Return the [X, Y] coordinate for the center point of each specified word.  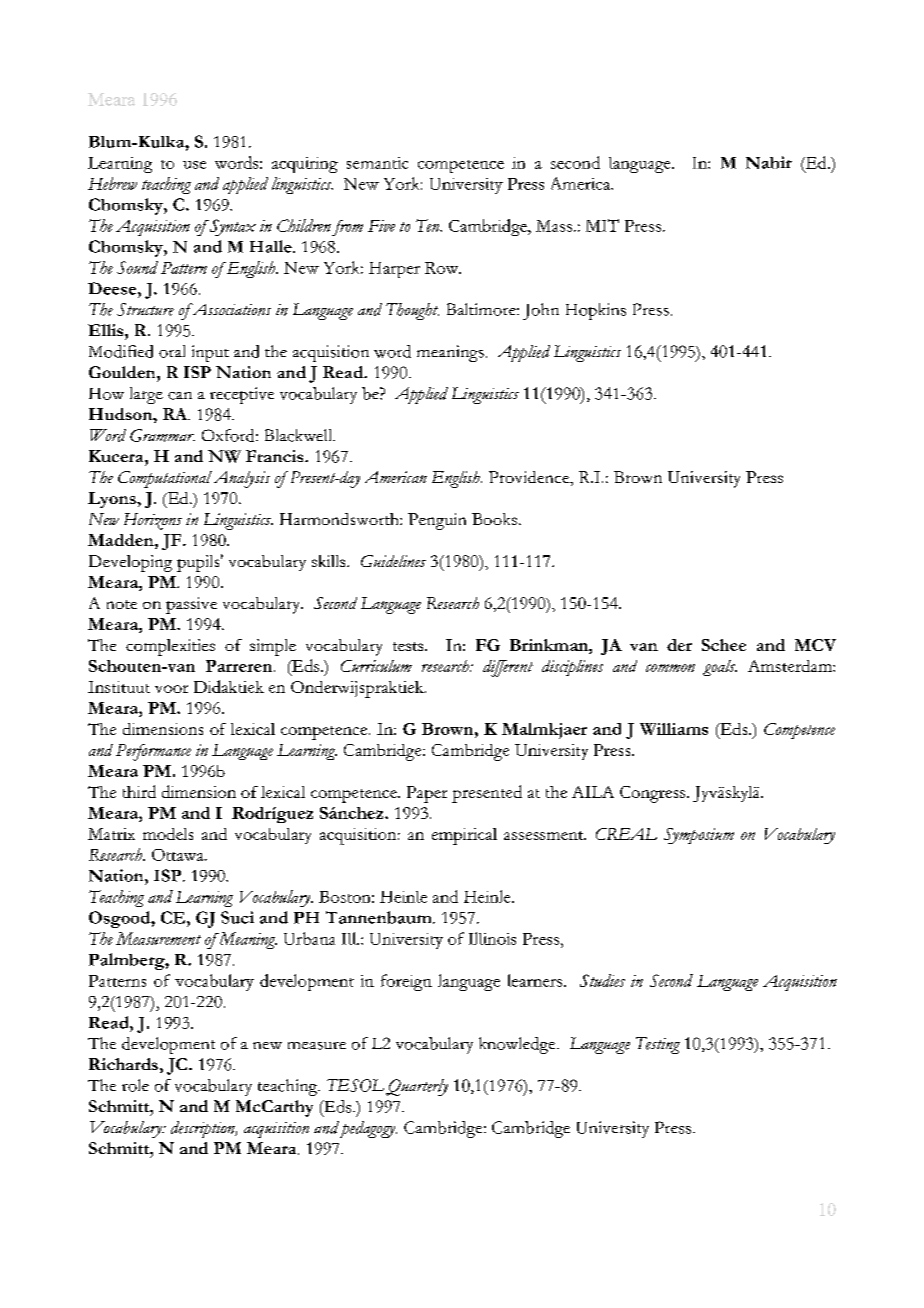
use [194, 165]
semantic [377, 163]
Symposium [699, 836]
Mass [554, 226]
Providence [530, 477]
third [139, 791]
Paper [427, 794]
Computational [165, 479]
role [135, 1085]
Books [494, 519]
